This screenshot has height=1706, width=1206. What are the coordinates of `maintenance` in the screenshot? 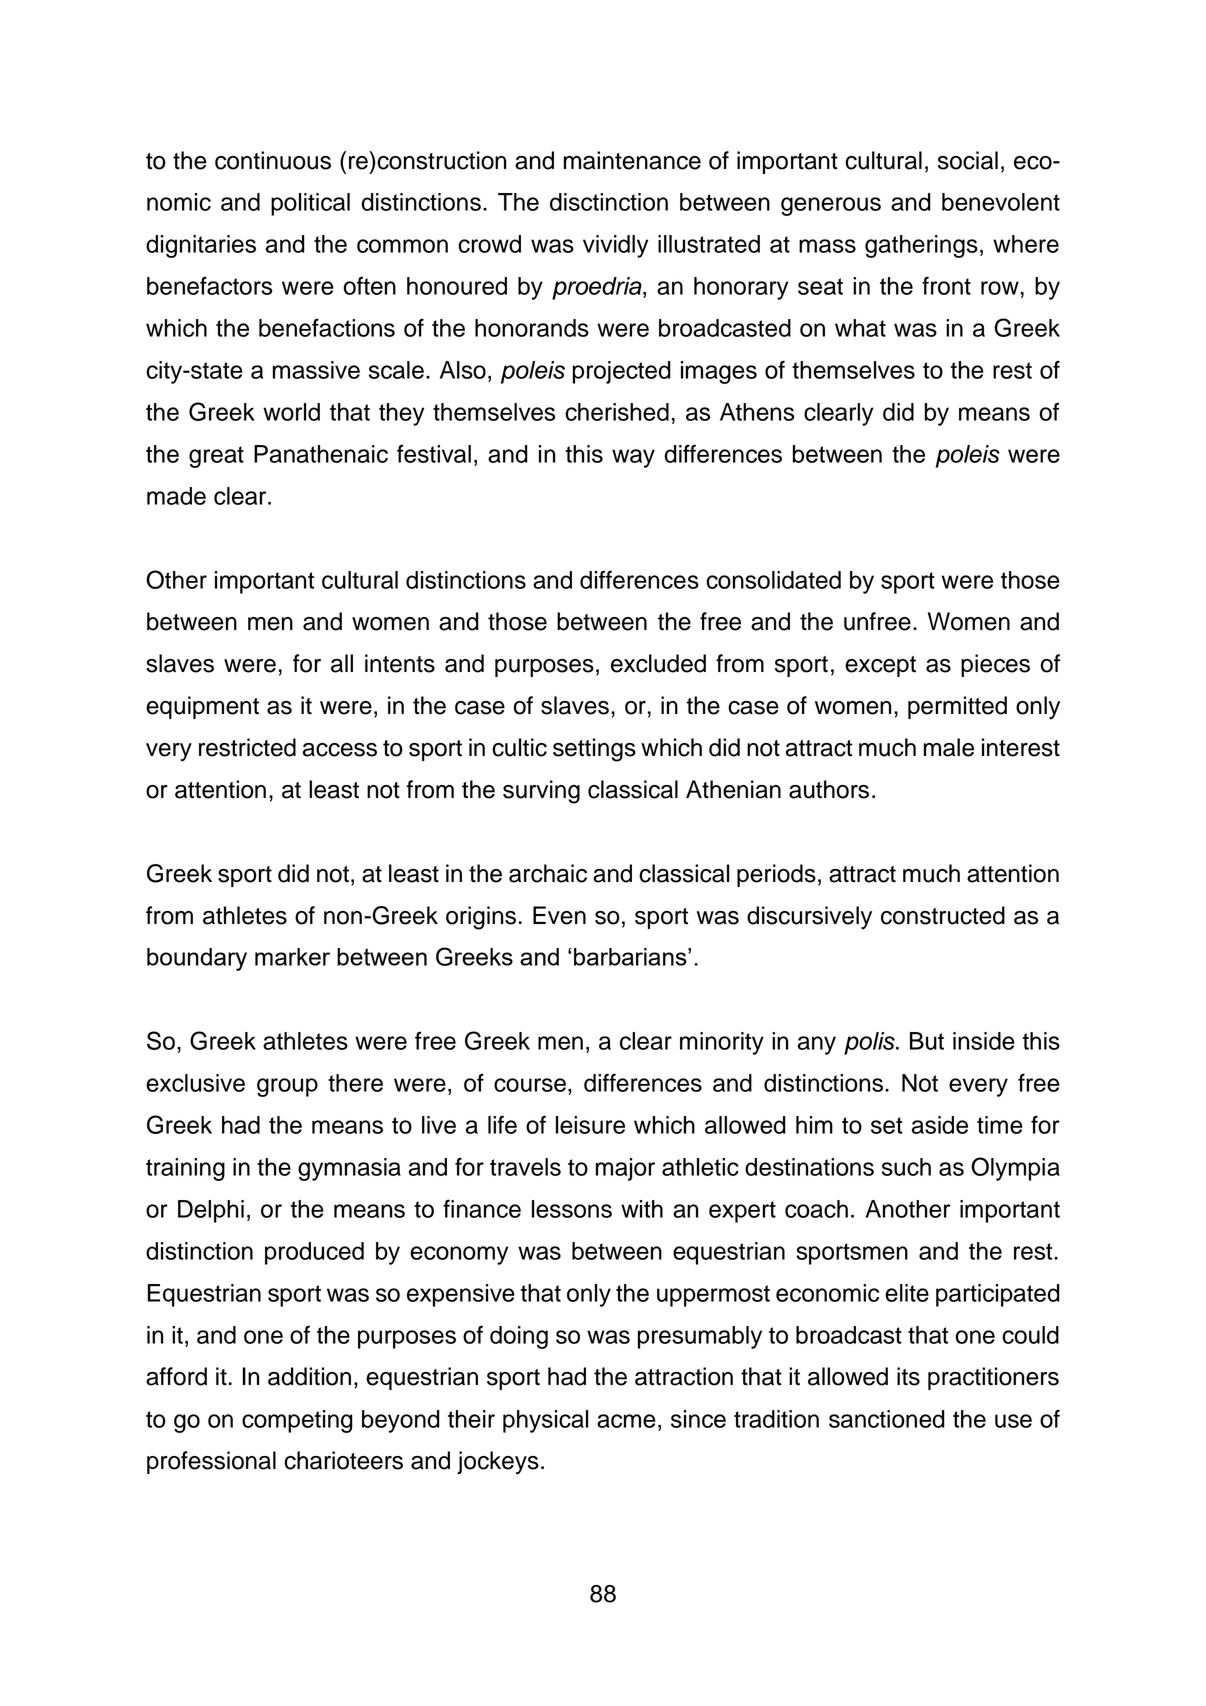 It's located at (632, 160).
